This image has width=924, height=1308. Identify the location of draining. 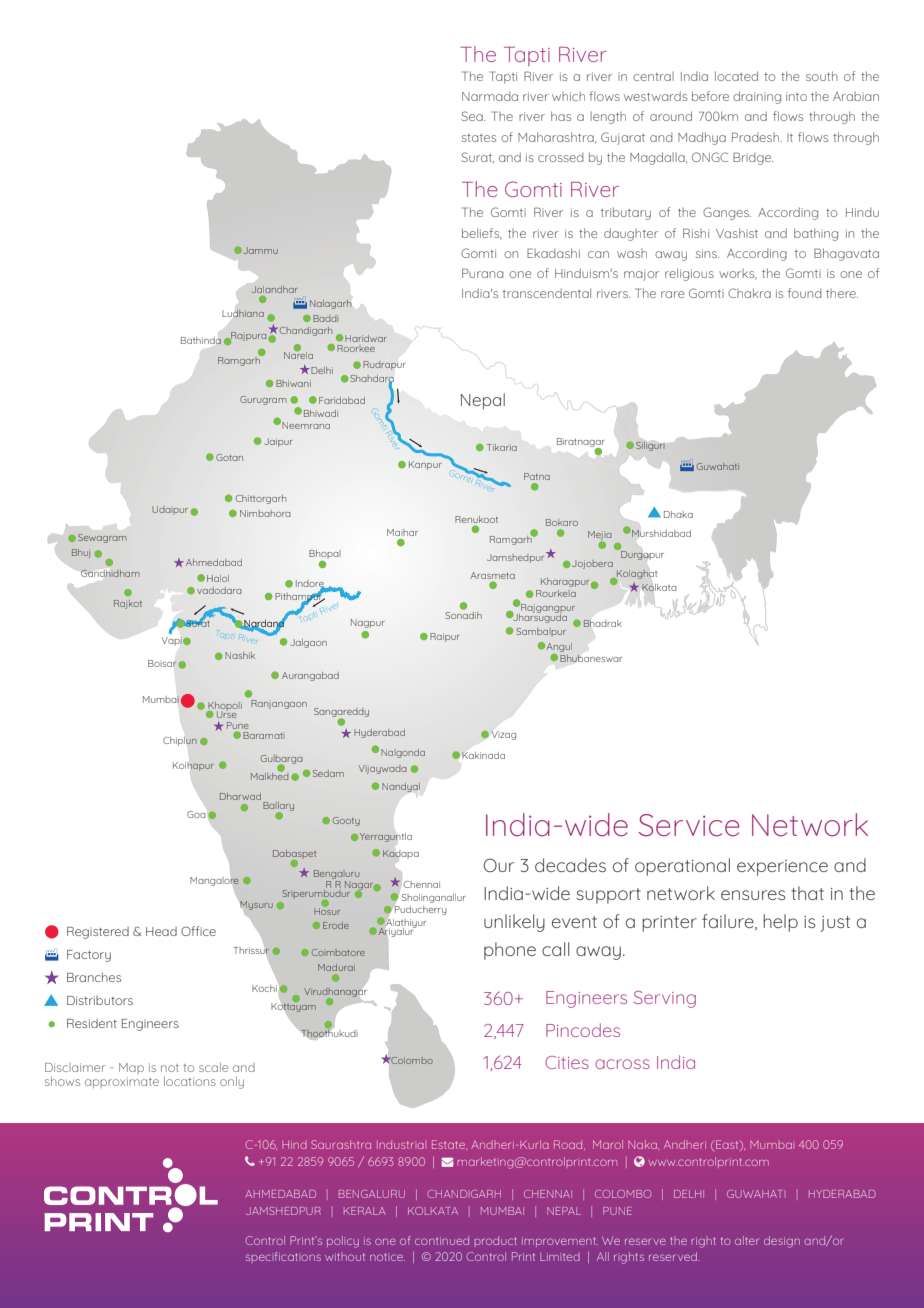
(757, 97).
